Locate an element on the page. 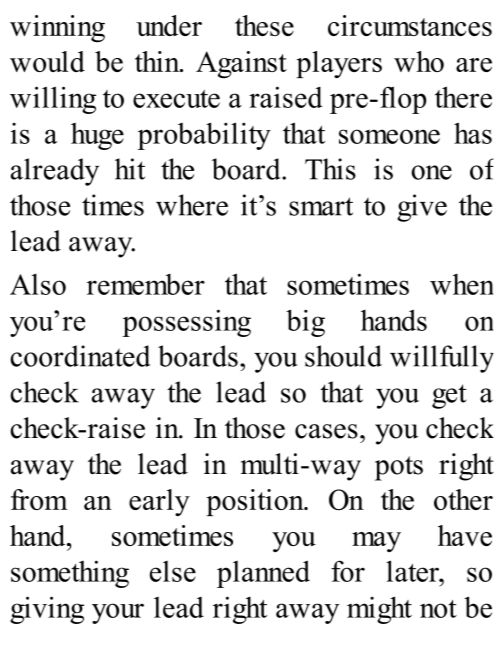 This page has width=503, height=661. winning is located at coordinates (57, 29).
